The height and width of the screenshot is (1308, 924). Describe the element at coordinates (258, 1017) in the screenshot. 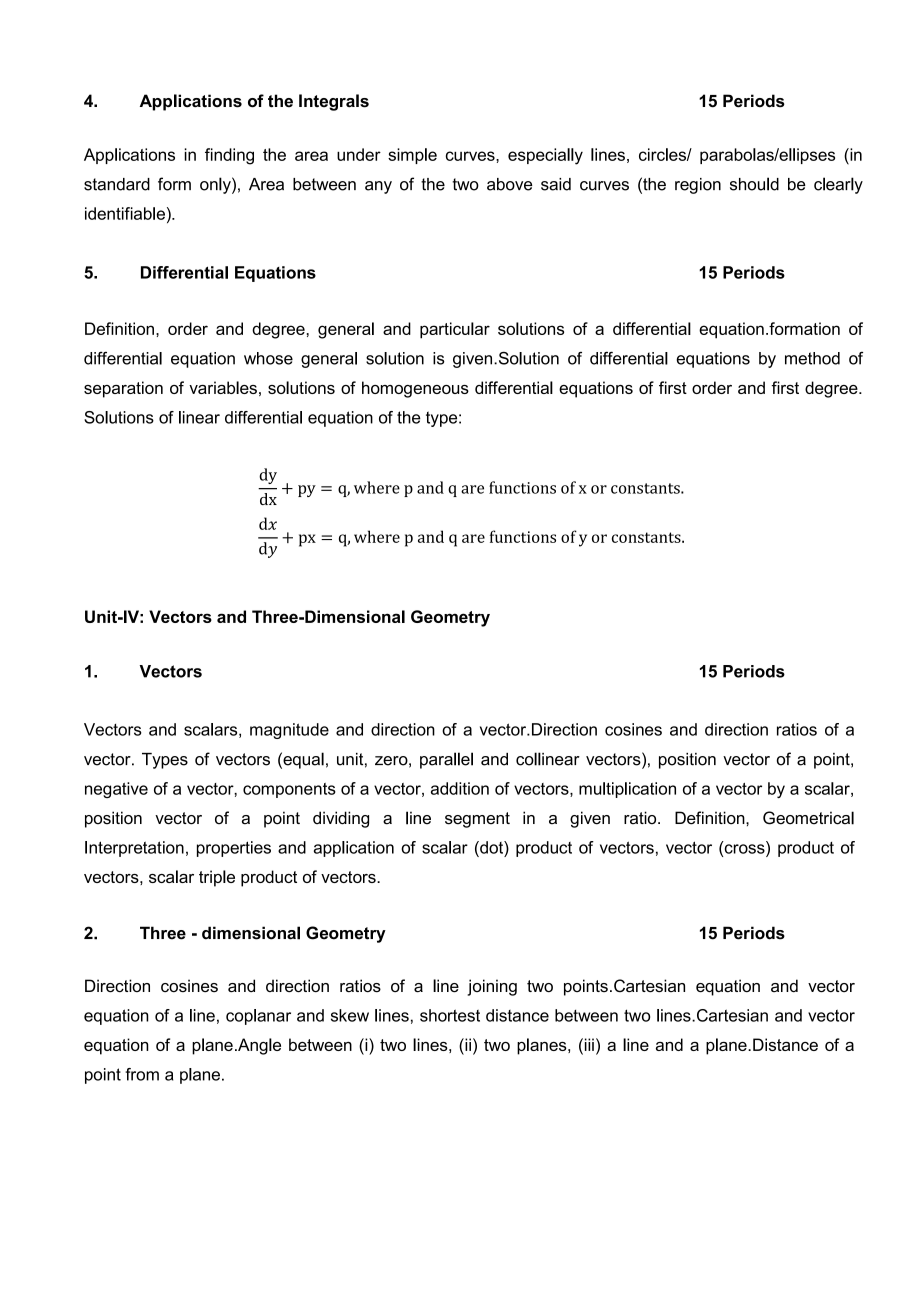

I see `coplanar` at that location.
